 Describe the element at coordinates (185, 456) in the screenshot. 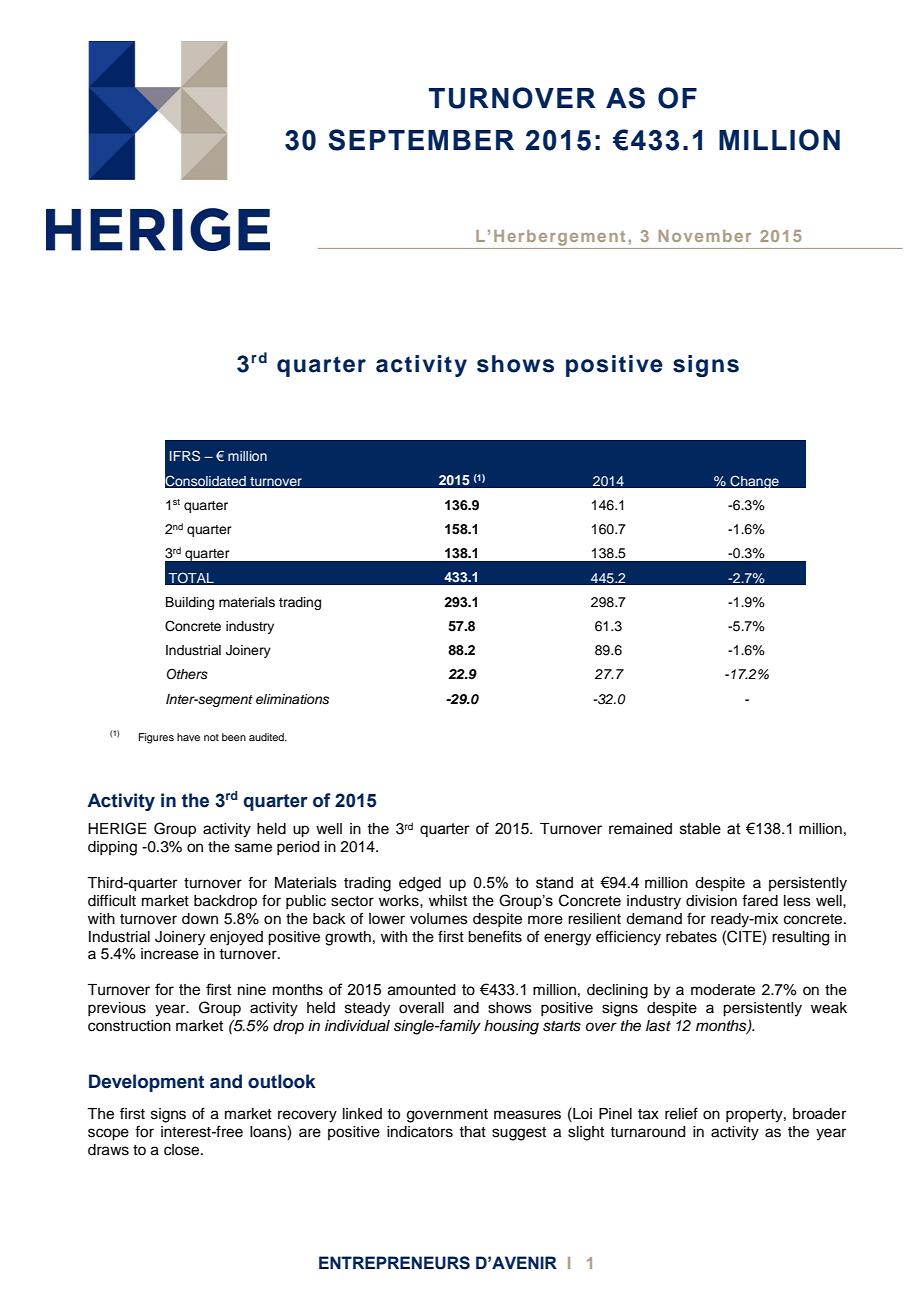

I see `IFRS` at that location.
